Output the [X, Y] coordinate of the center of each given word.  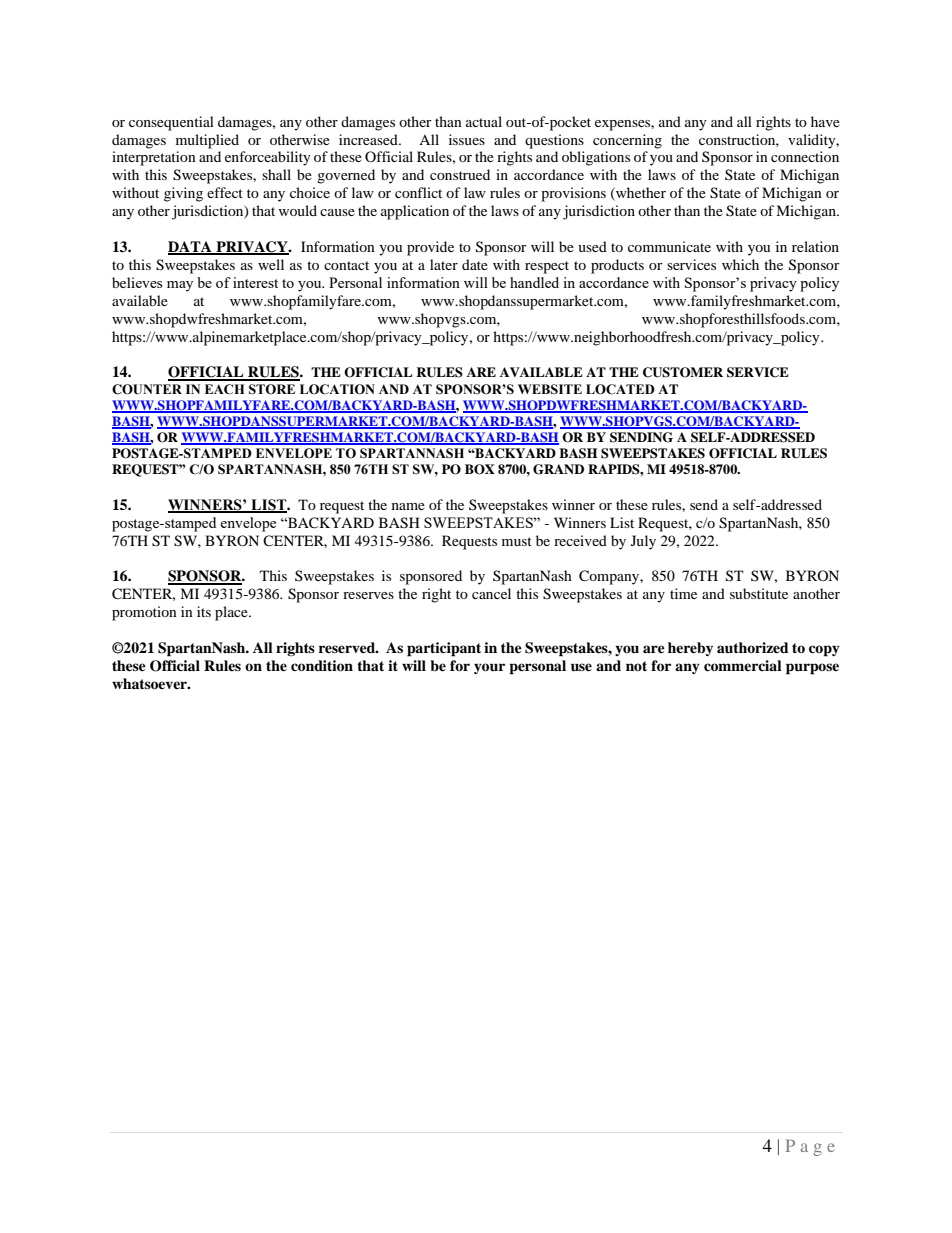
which [740, 264]
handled [534, 282]
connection [805, 156]
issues [467, 139]
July [643, 542]
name [408, 506]
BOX [480, 469]
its [204, 611]
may [180, 286]
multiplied [207, 141]
